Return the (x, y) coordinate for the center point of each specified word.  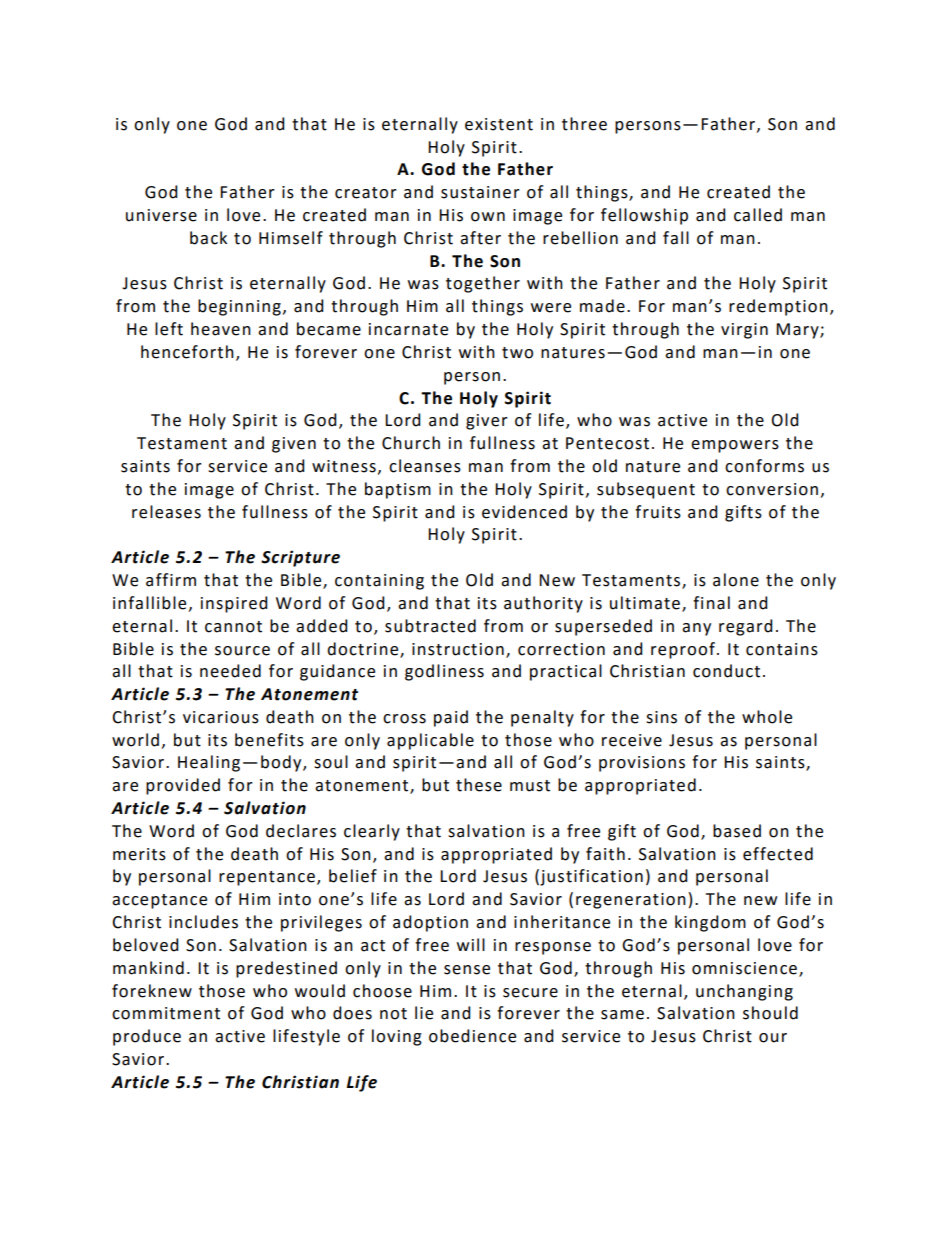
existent (499, 124)
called (758, 215)
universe (161, 215)
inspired (234, 604)
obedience (472, 1036)
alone (736, 580)
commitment (166, 1013)
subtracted (430, 626)
